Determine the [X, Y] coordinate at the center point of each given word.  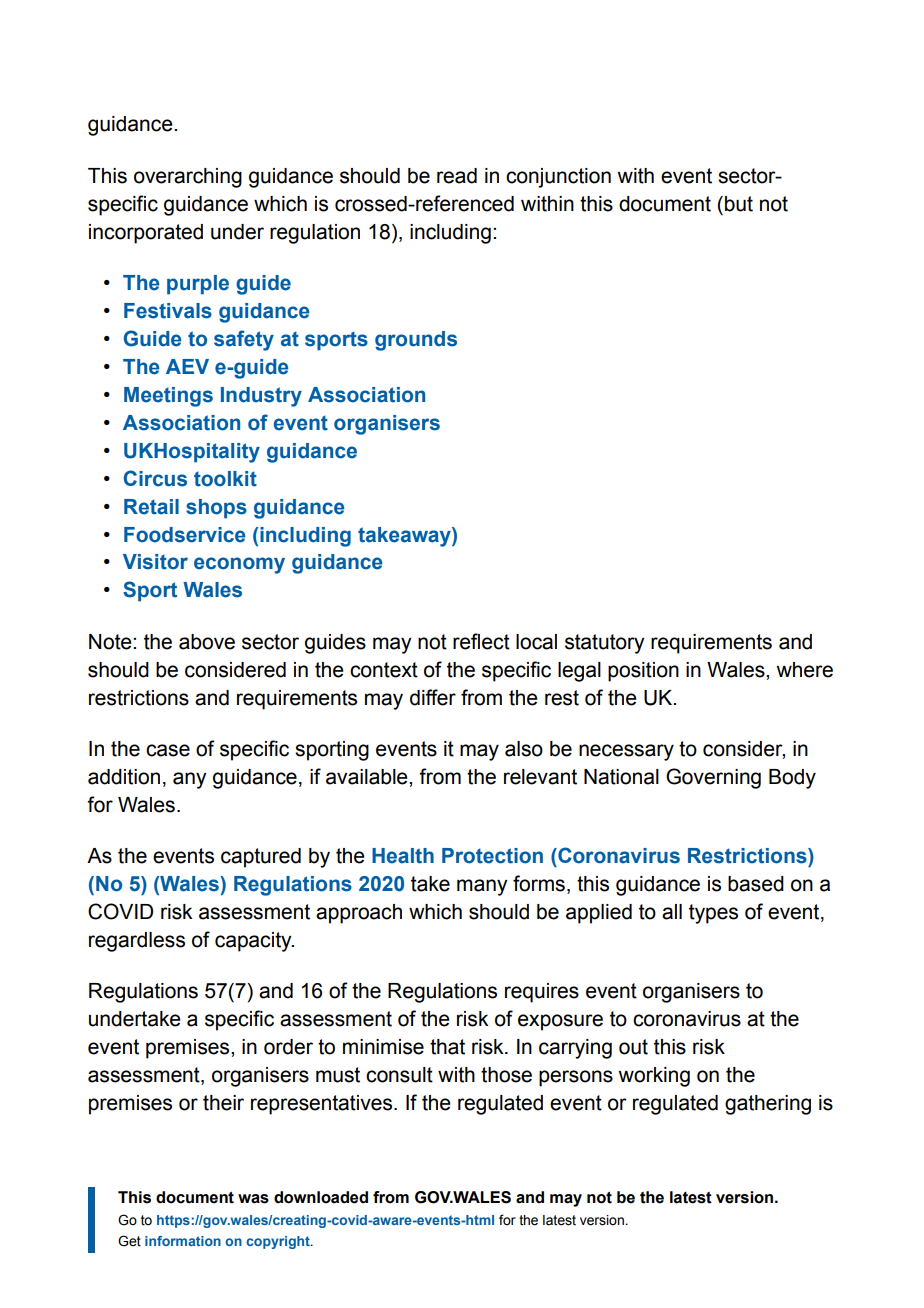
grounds [416, 341]
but [739, 204]
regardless [137, 942]
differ [433, 697]
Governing [713, 778]
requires [542, 993]
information [183, 1241]
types [713, 914]
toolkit [225, 479]
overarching [188, 178]
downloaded [321, 1197]
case [168, 750]
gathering [768, 1105]
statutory [604, 644]
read [457, 176]
